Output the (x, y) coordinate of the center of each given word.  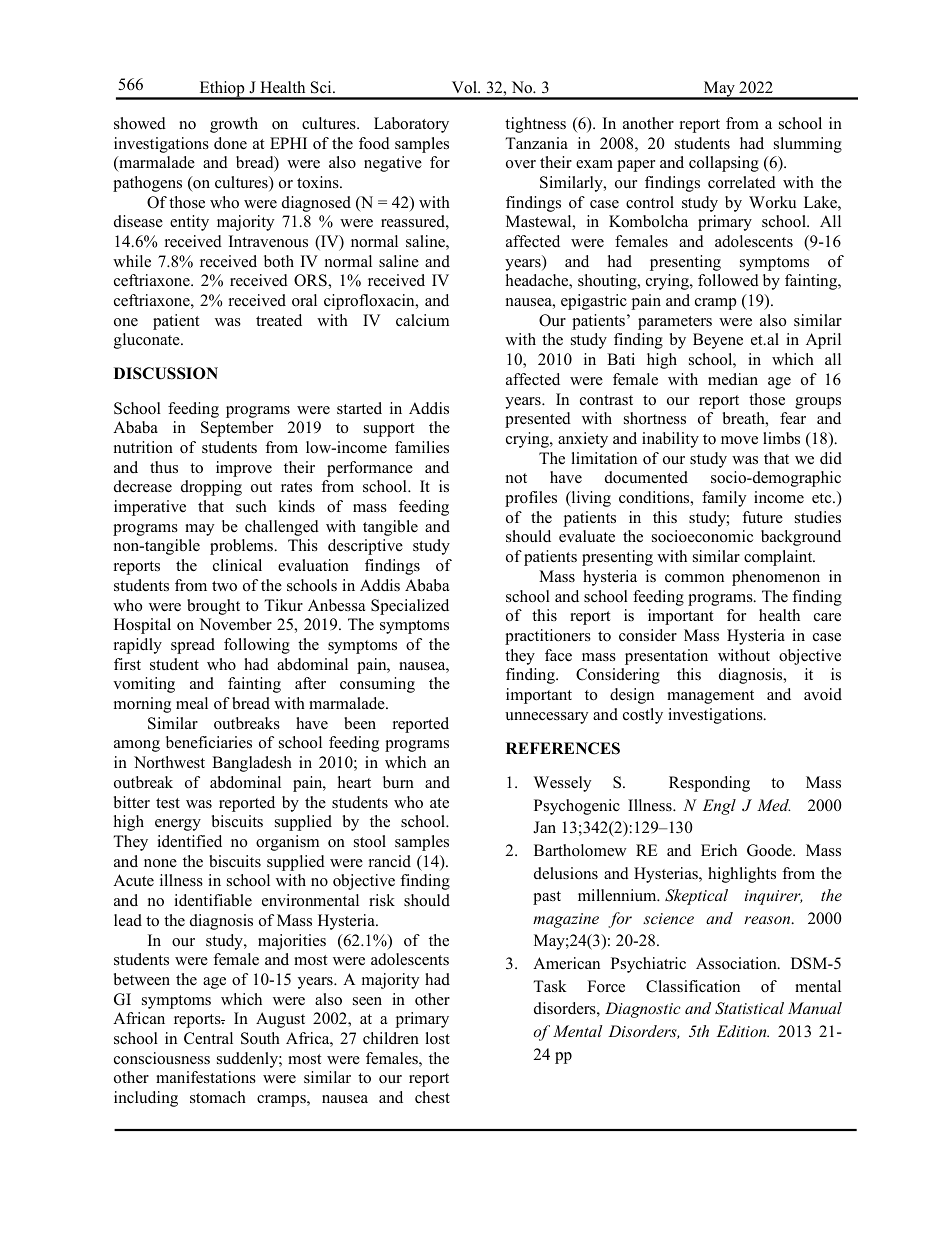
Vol (466, 87)
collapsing (724, 164)
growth (234, 125)
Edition (743, 1031)
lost (437, 1038)
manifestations (206, 1077)
